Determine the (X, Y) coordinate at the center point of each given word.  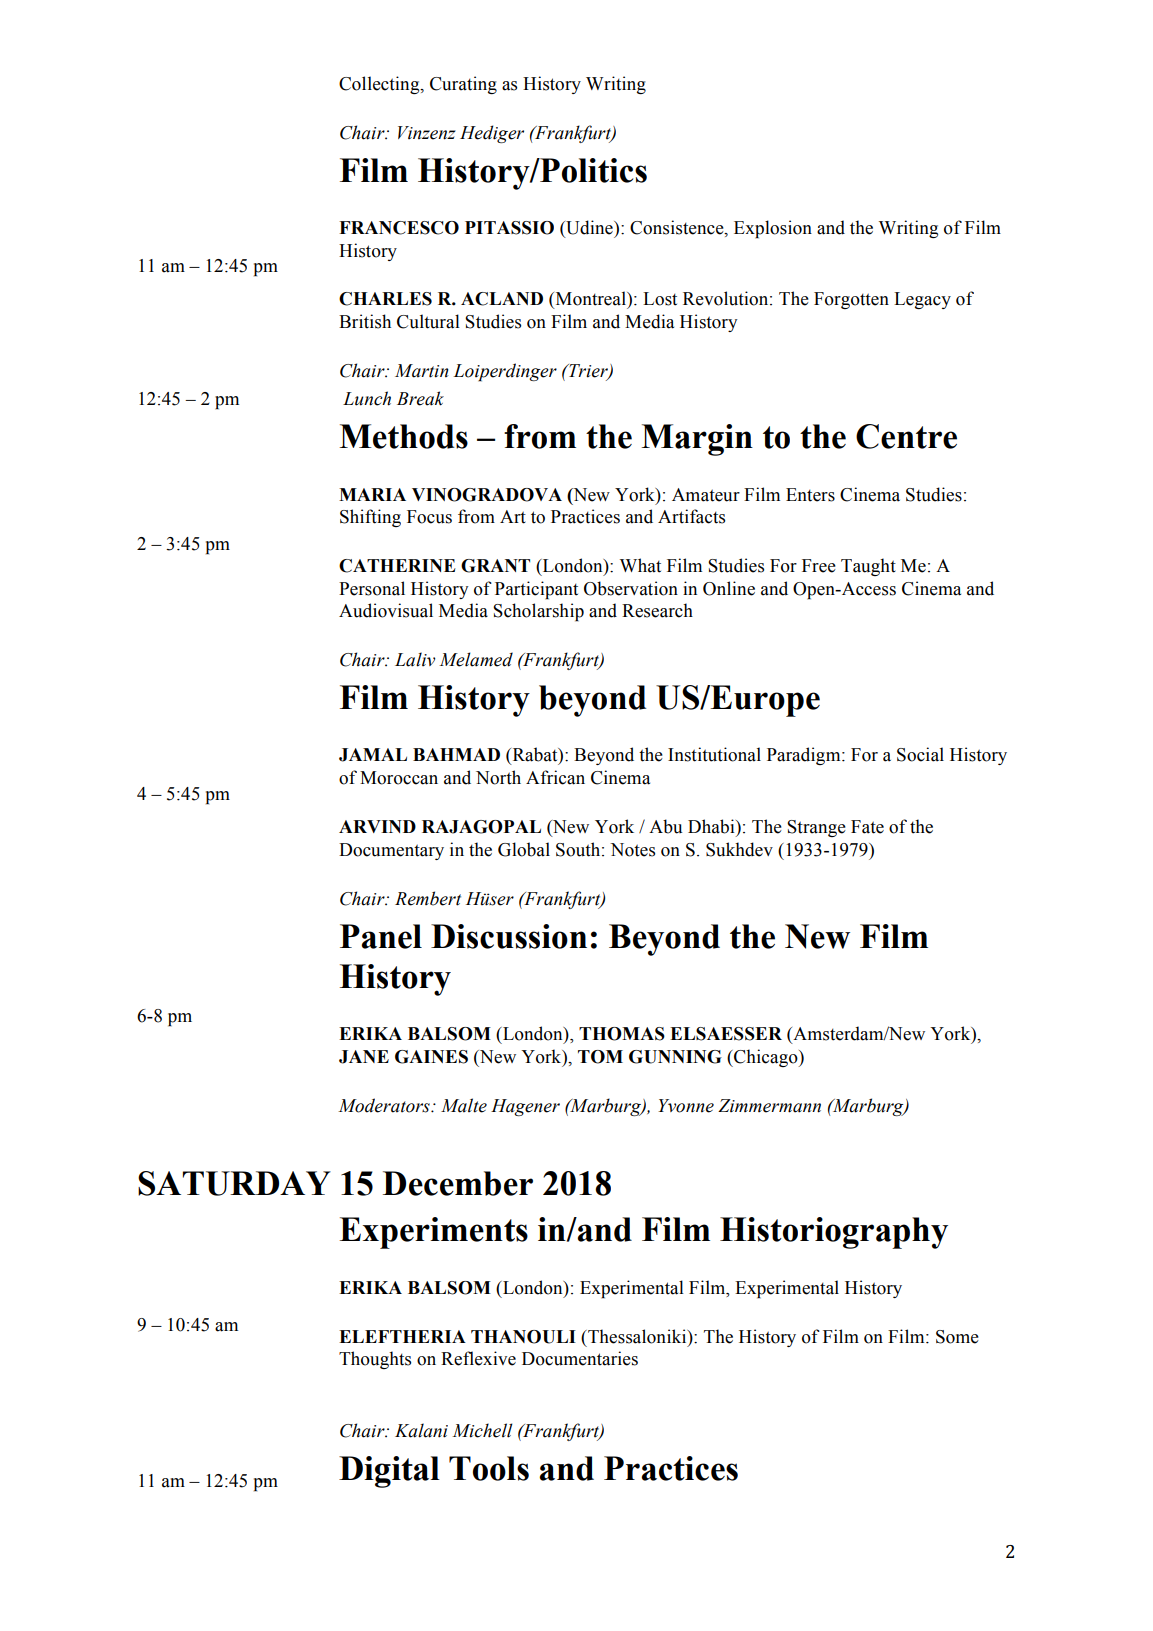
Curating (463, 85)
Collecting (380, 85)
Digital (389, 1472)
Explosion (773, 229)
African (555, 777)
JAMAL (373, 755)
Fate (867, 827)
